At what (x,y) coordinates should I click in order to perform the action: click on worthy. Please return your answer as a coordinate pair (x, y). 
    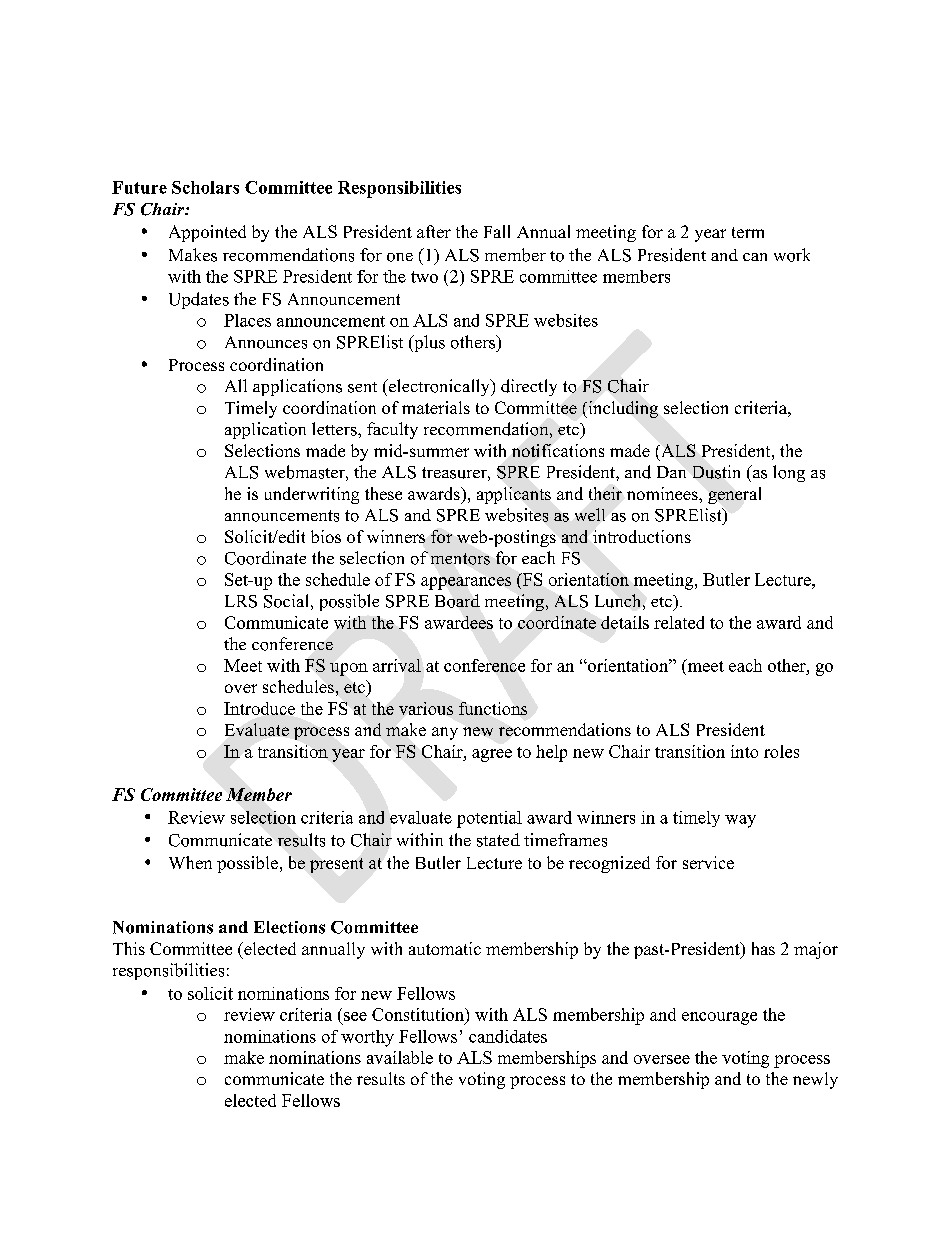
    Looking at the image, I should click on (367, 1038).
